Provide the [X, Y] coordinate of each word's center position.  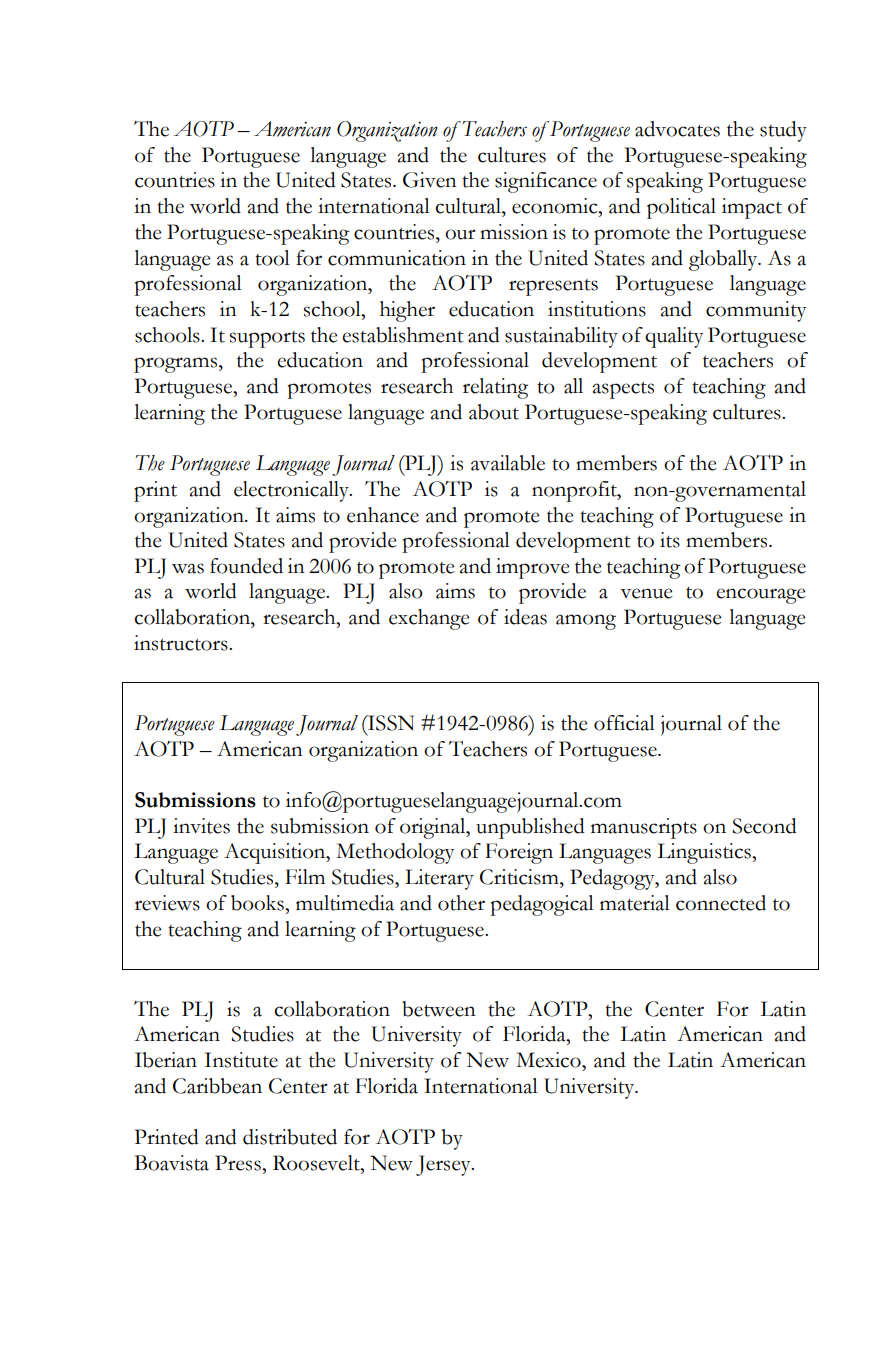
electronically [292, 491]
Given [430, 180]
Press [239, 1163]
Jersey [444, 1165]
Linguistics [705, 853]
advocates [677, 129]
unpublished [530, 828]
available [508, 463]
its [670, 540]
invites [201, 826]
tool [272, 258]
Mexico [549, 1060]
